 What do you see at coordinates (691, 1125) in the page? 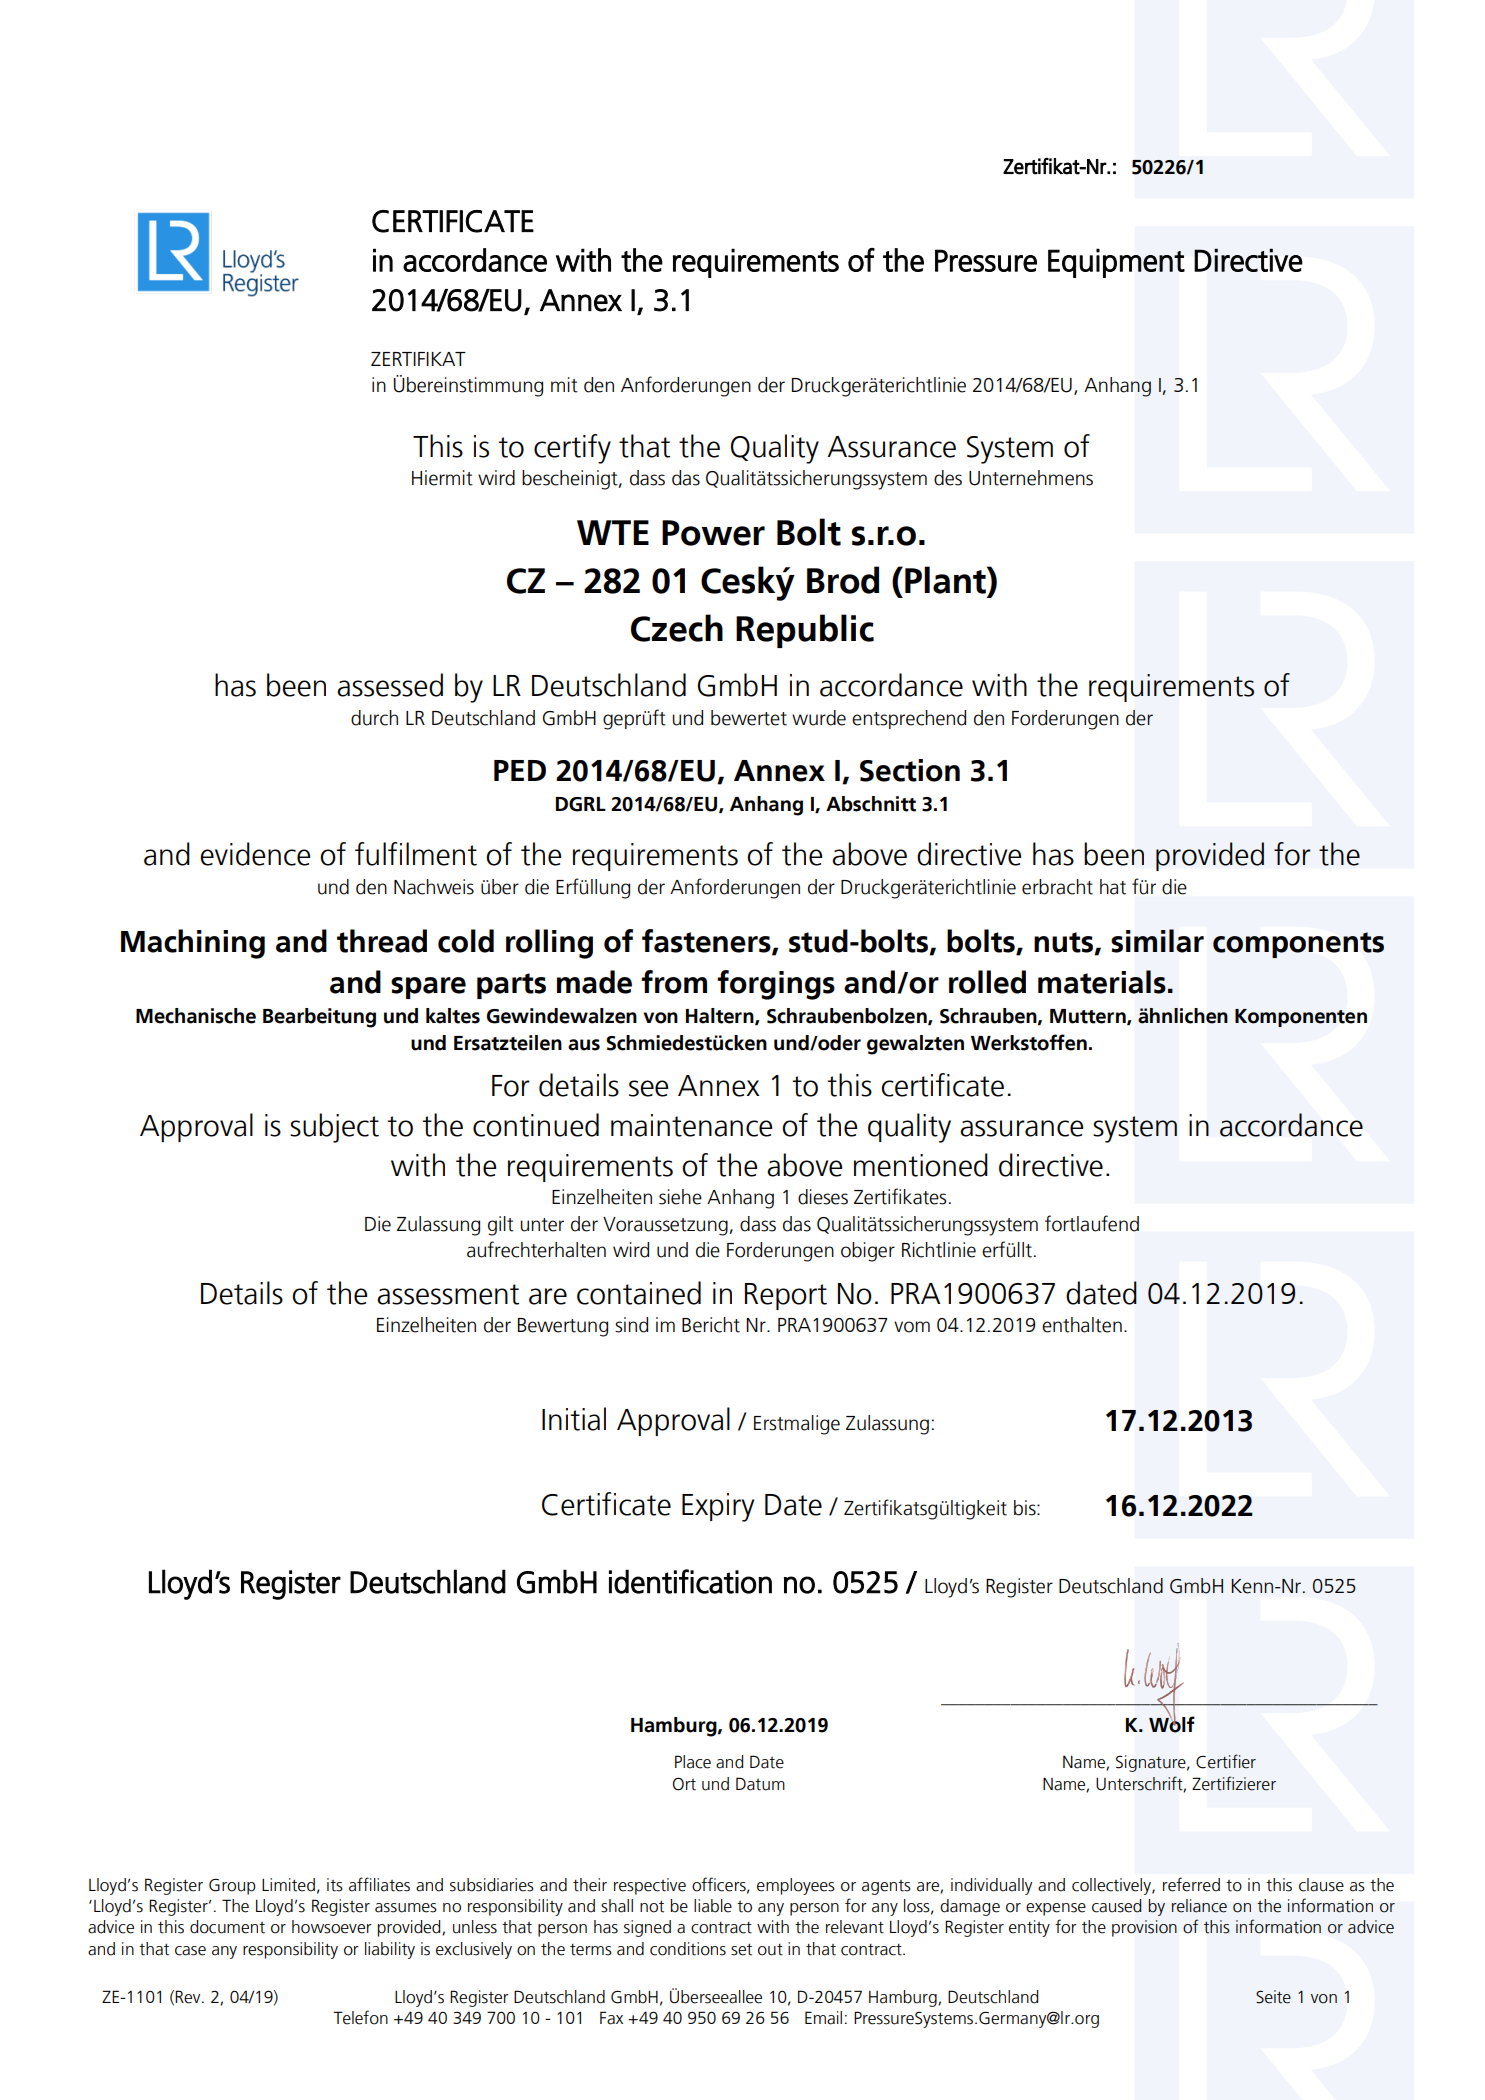
I see `maintenance` at bounding box center [691, 1125].
